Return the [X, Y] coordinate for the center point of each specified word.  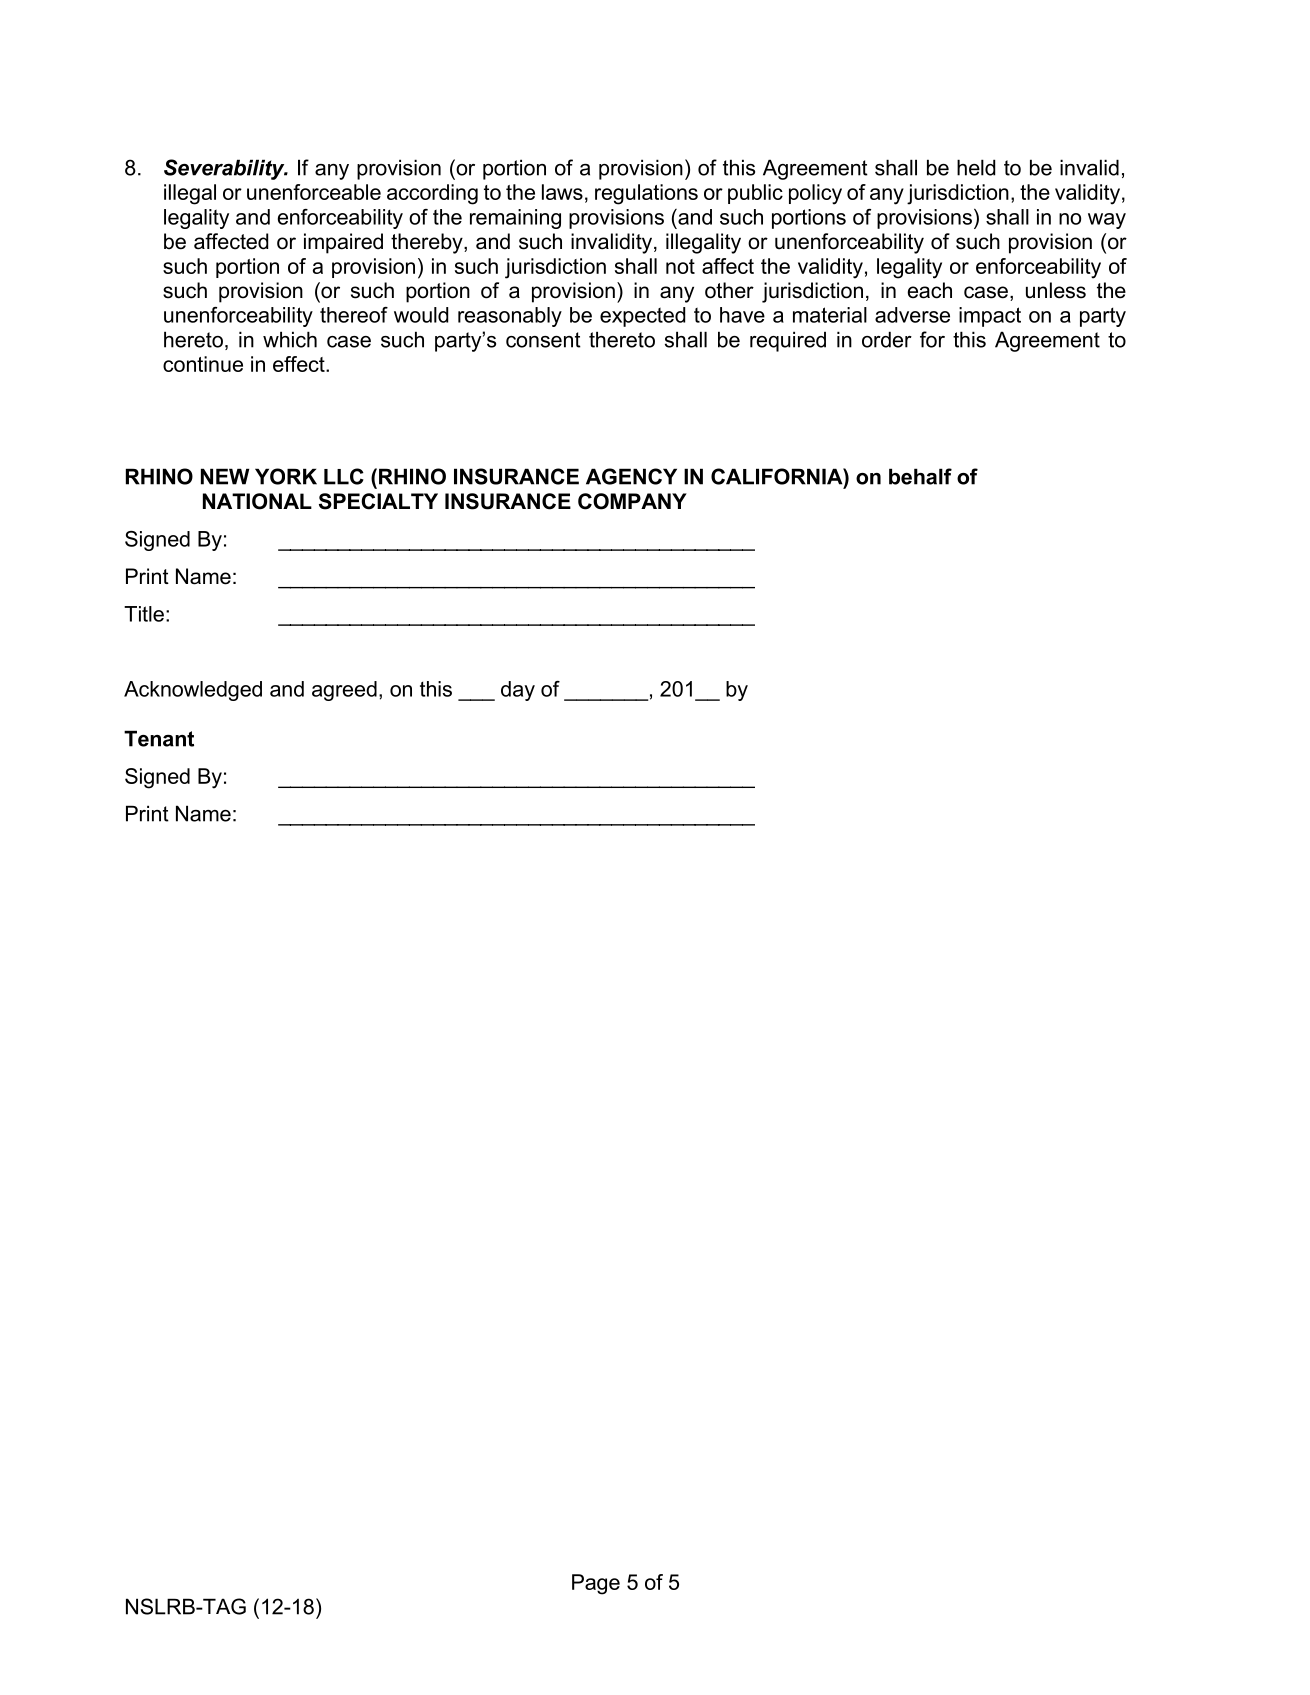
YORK [286, 476]
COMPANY [632, 501]
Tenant [159, 738]
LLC [344, 476]
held [976, 167]
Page [596, 1584]
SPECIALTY [378, 501]
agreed [344, 691]
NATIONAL [257, 501]
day [518, 691]
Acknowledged [193, 691]
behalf [920, 476]
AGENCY [631, 476]
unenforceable [314, 192]
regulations [646, 194]
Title [144, 614]
